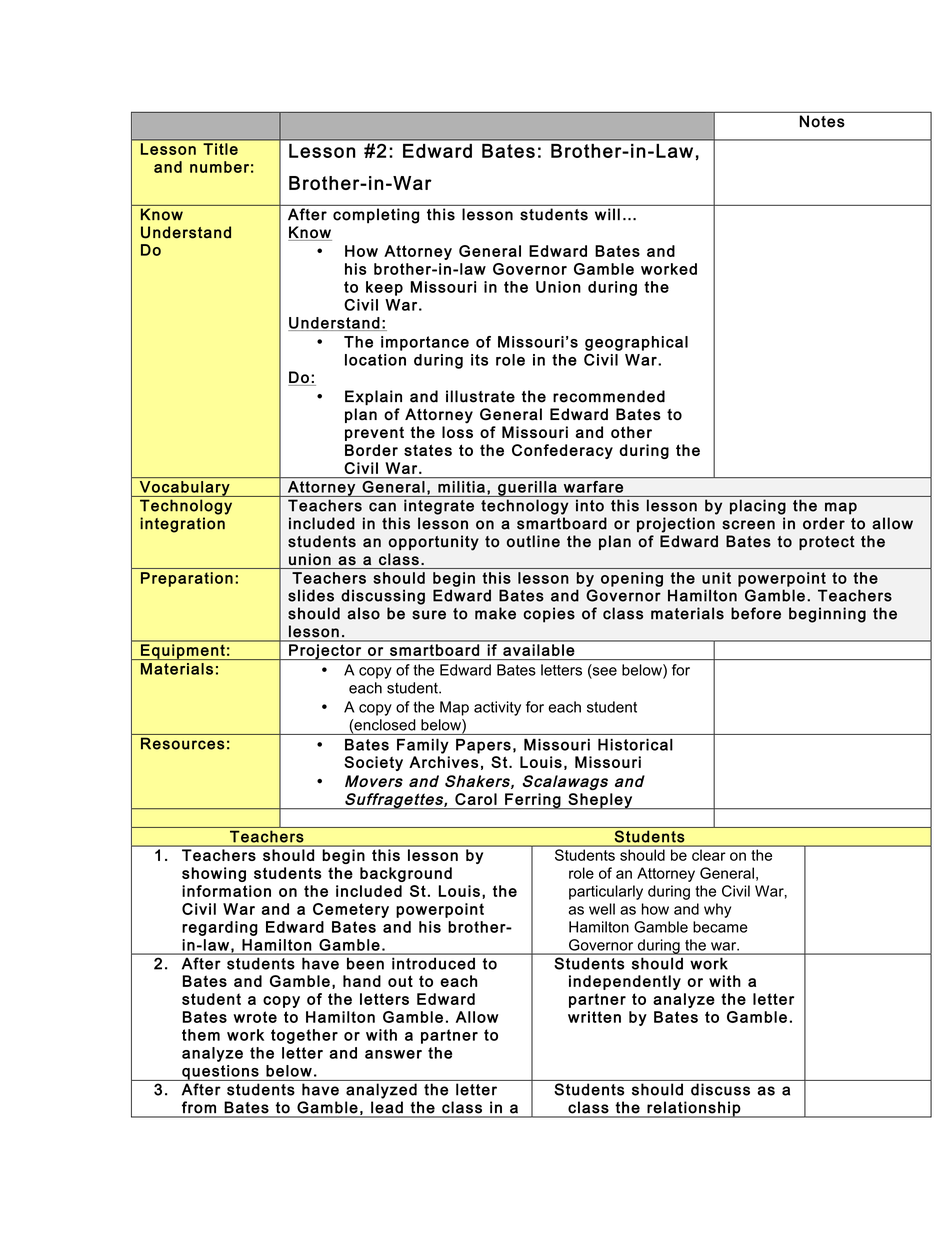 This screenshot has height=1233, width=952. Describe the element at coordinates (182, 525) in the screenshot. I see `integration` at that location.
